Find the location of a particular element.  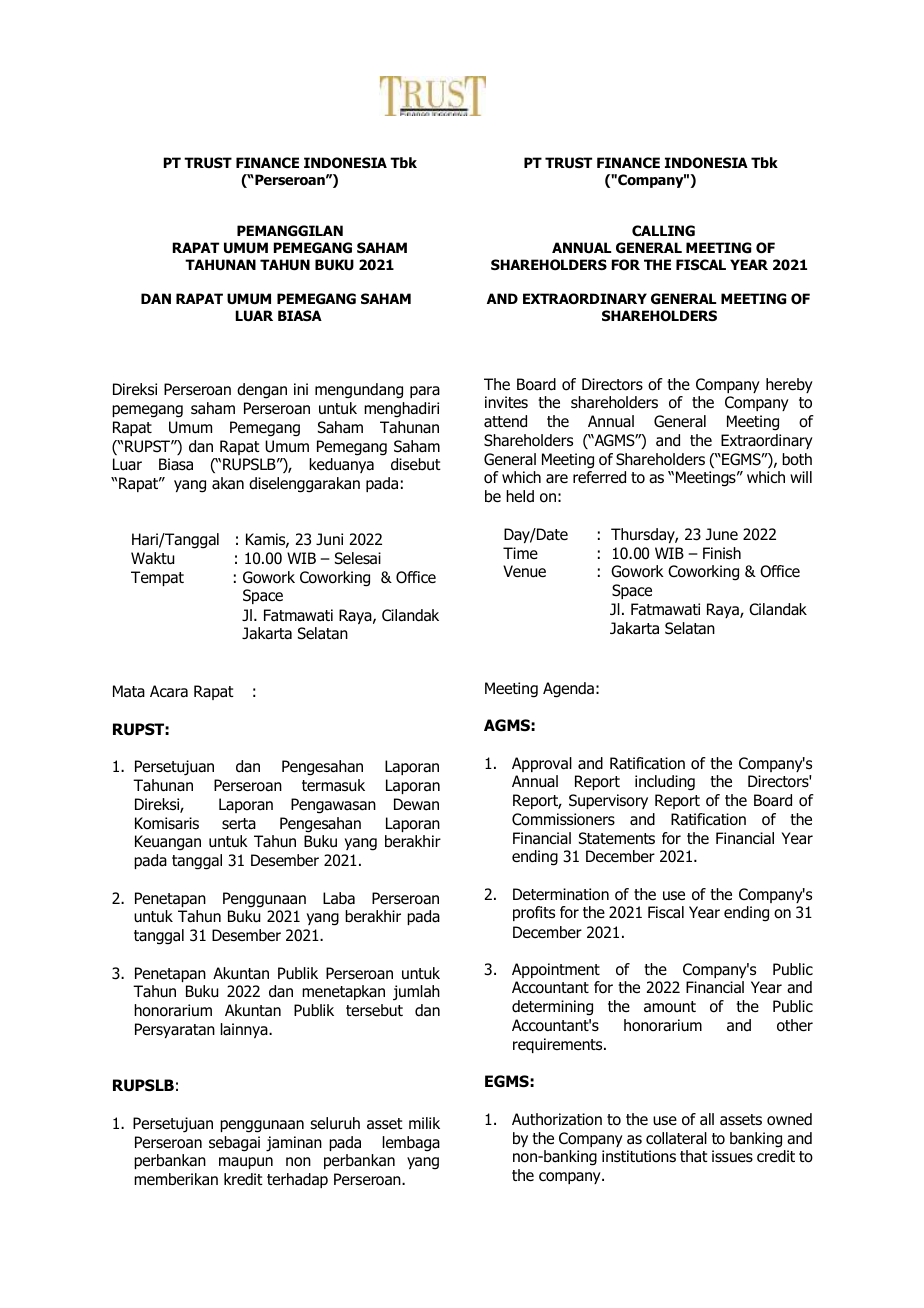

including is located at coordinates (665, 783).
